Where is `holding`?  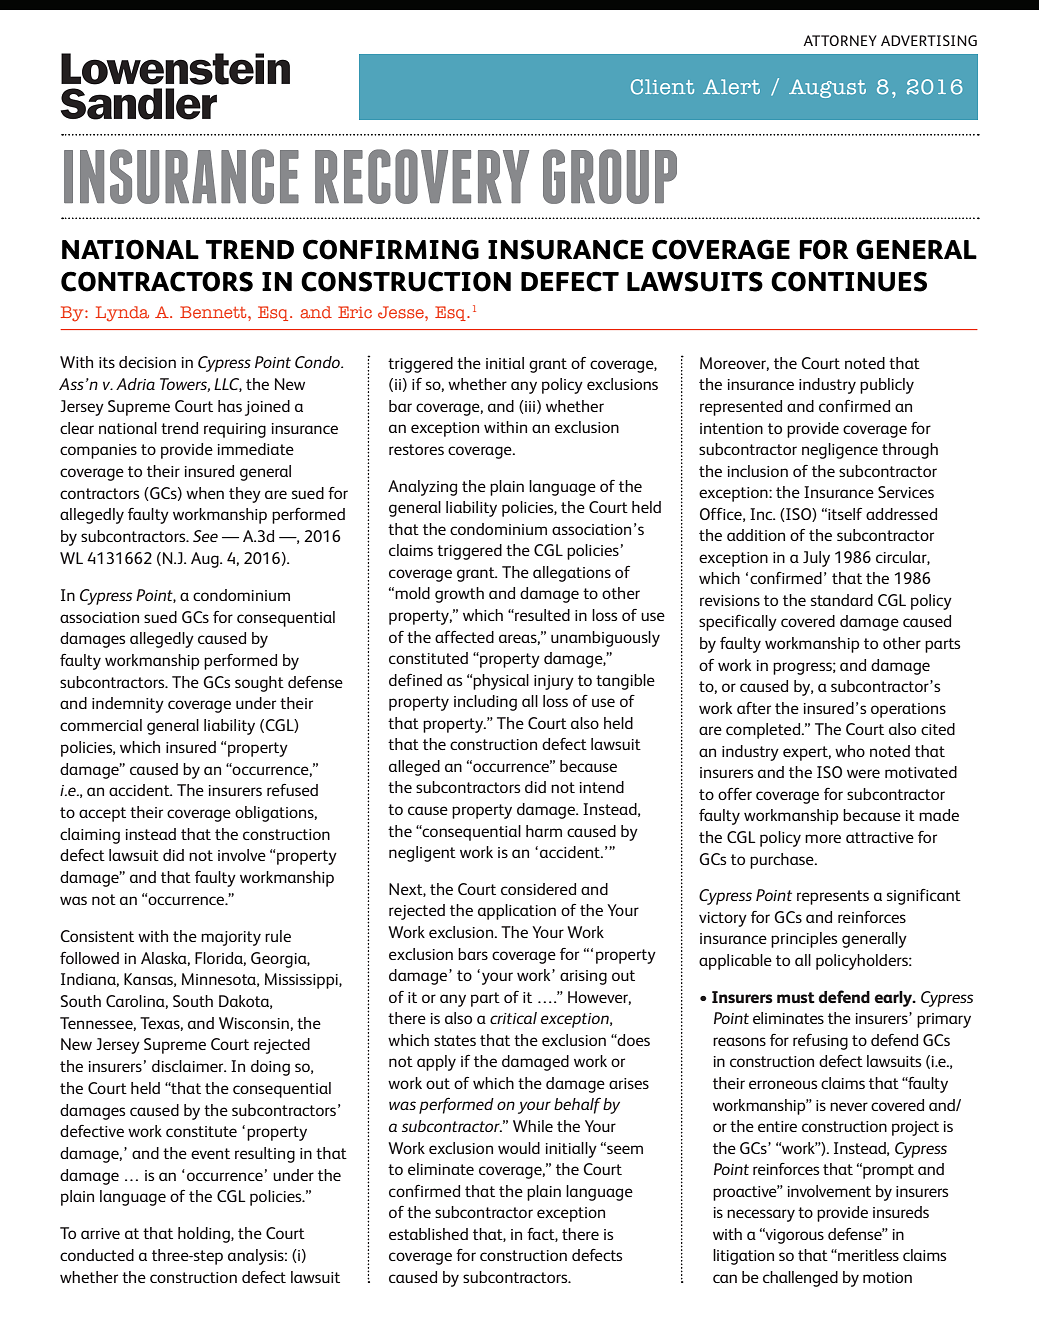 holding is located at coordinates (205, 1235).
